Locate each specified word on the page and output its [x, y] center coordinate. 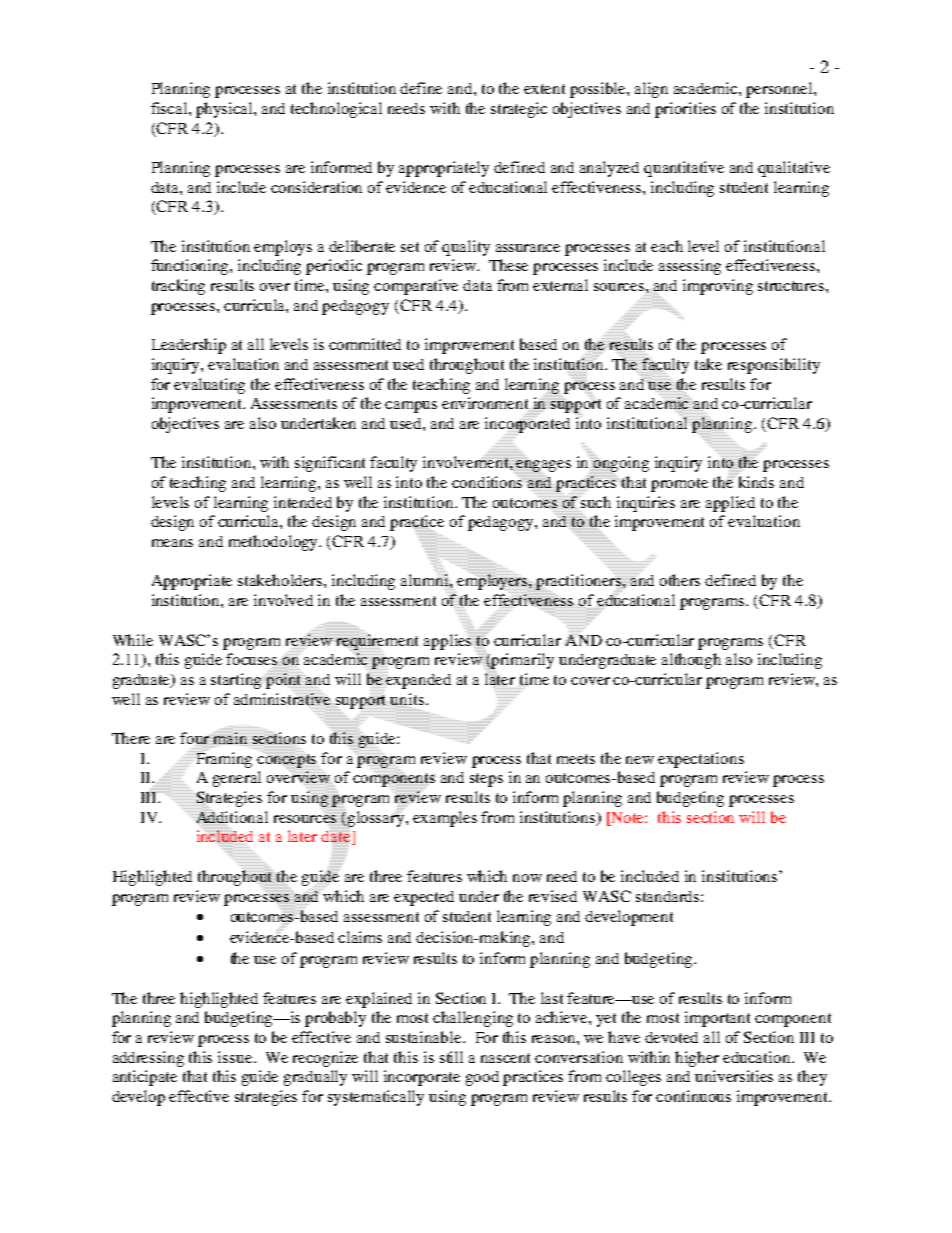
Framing [223, 759]
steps [486, 780]
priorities [685, 110]
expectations [701, 760]
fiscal [170, 108]
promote [679, 485]
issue [236, 1057]
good [482, 1078]
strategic [519, 110]
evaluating [209, 386]
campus [411, 407]
